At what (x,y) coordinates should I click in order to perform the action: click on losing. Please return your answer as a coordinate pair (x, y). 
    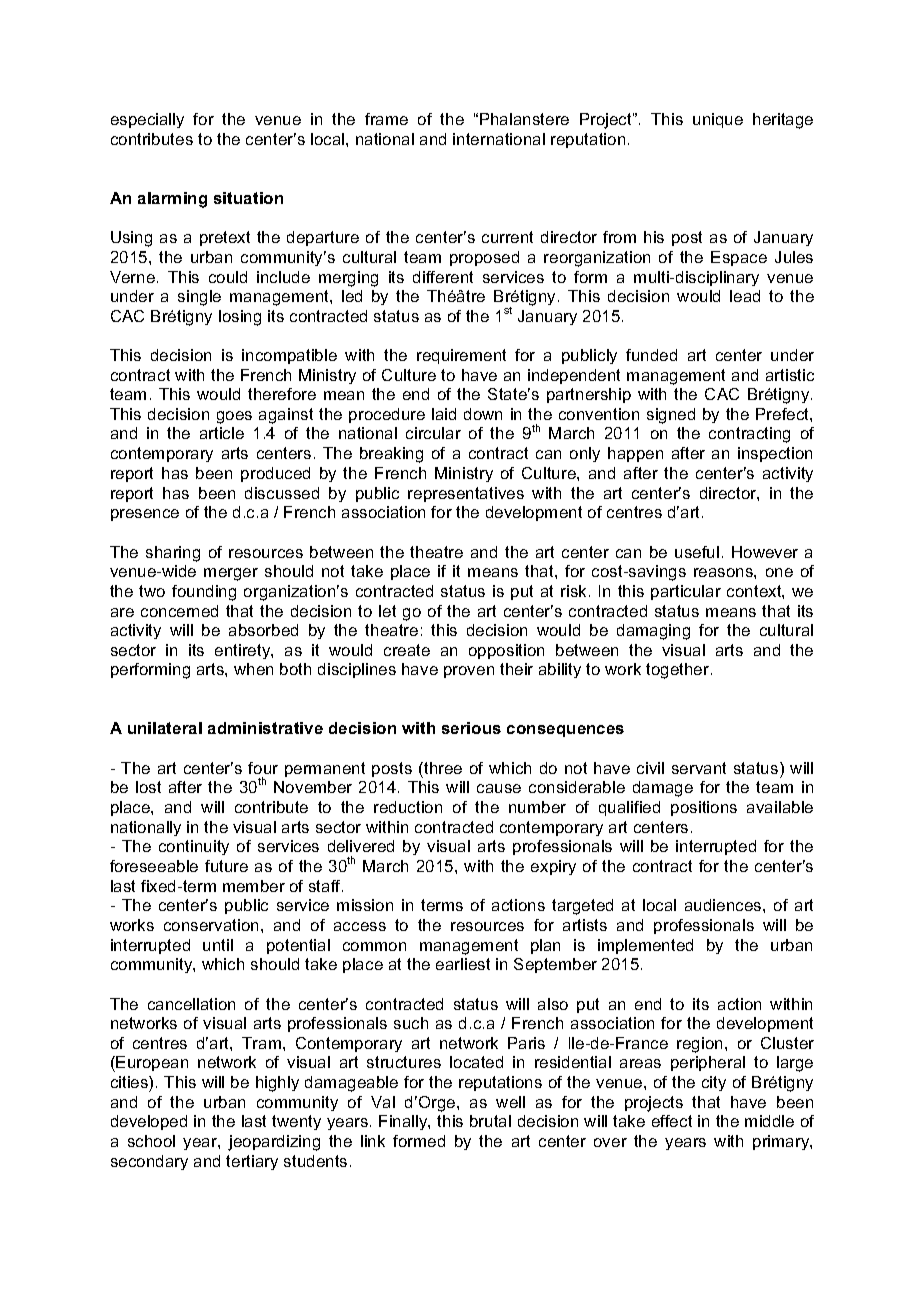
    Looking at the image, I should click on (240, 318).
